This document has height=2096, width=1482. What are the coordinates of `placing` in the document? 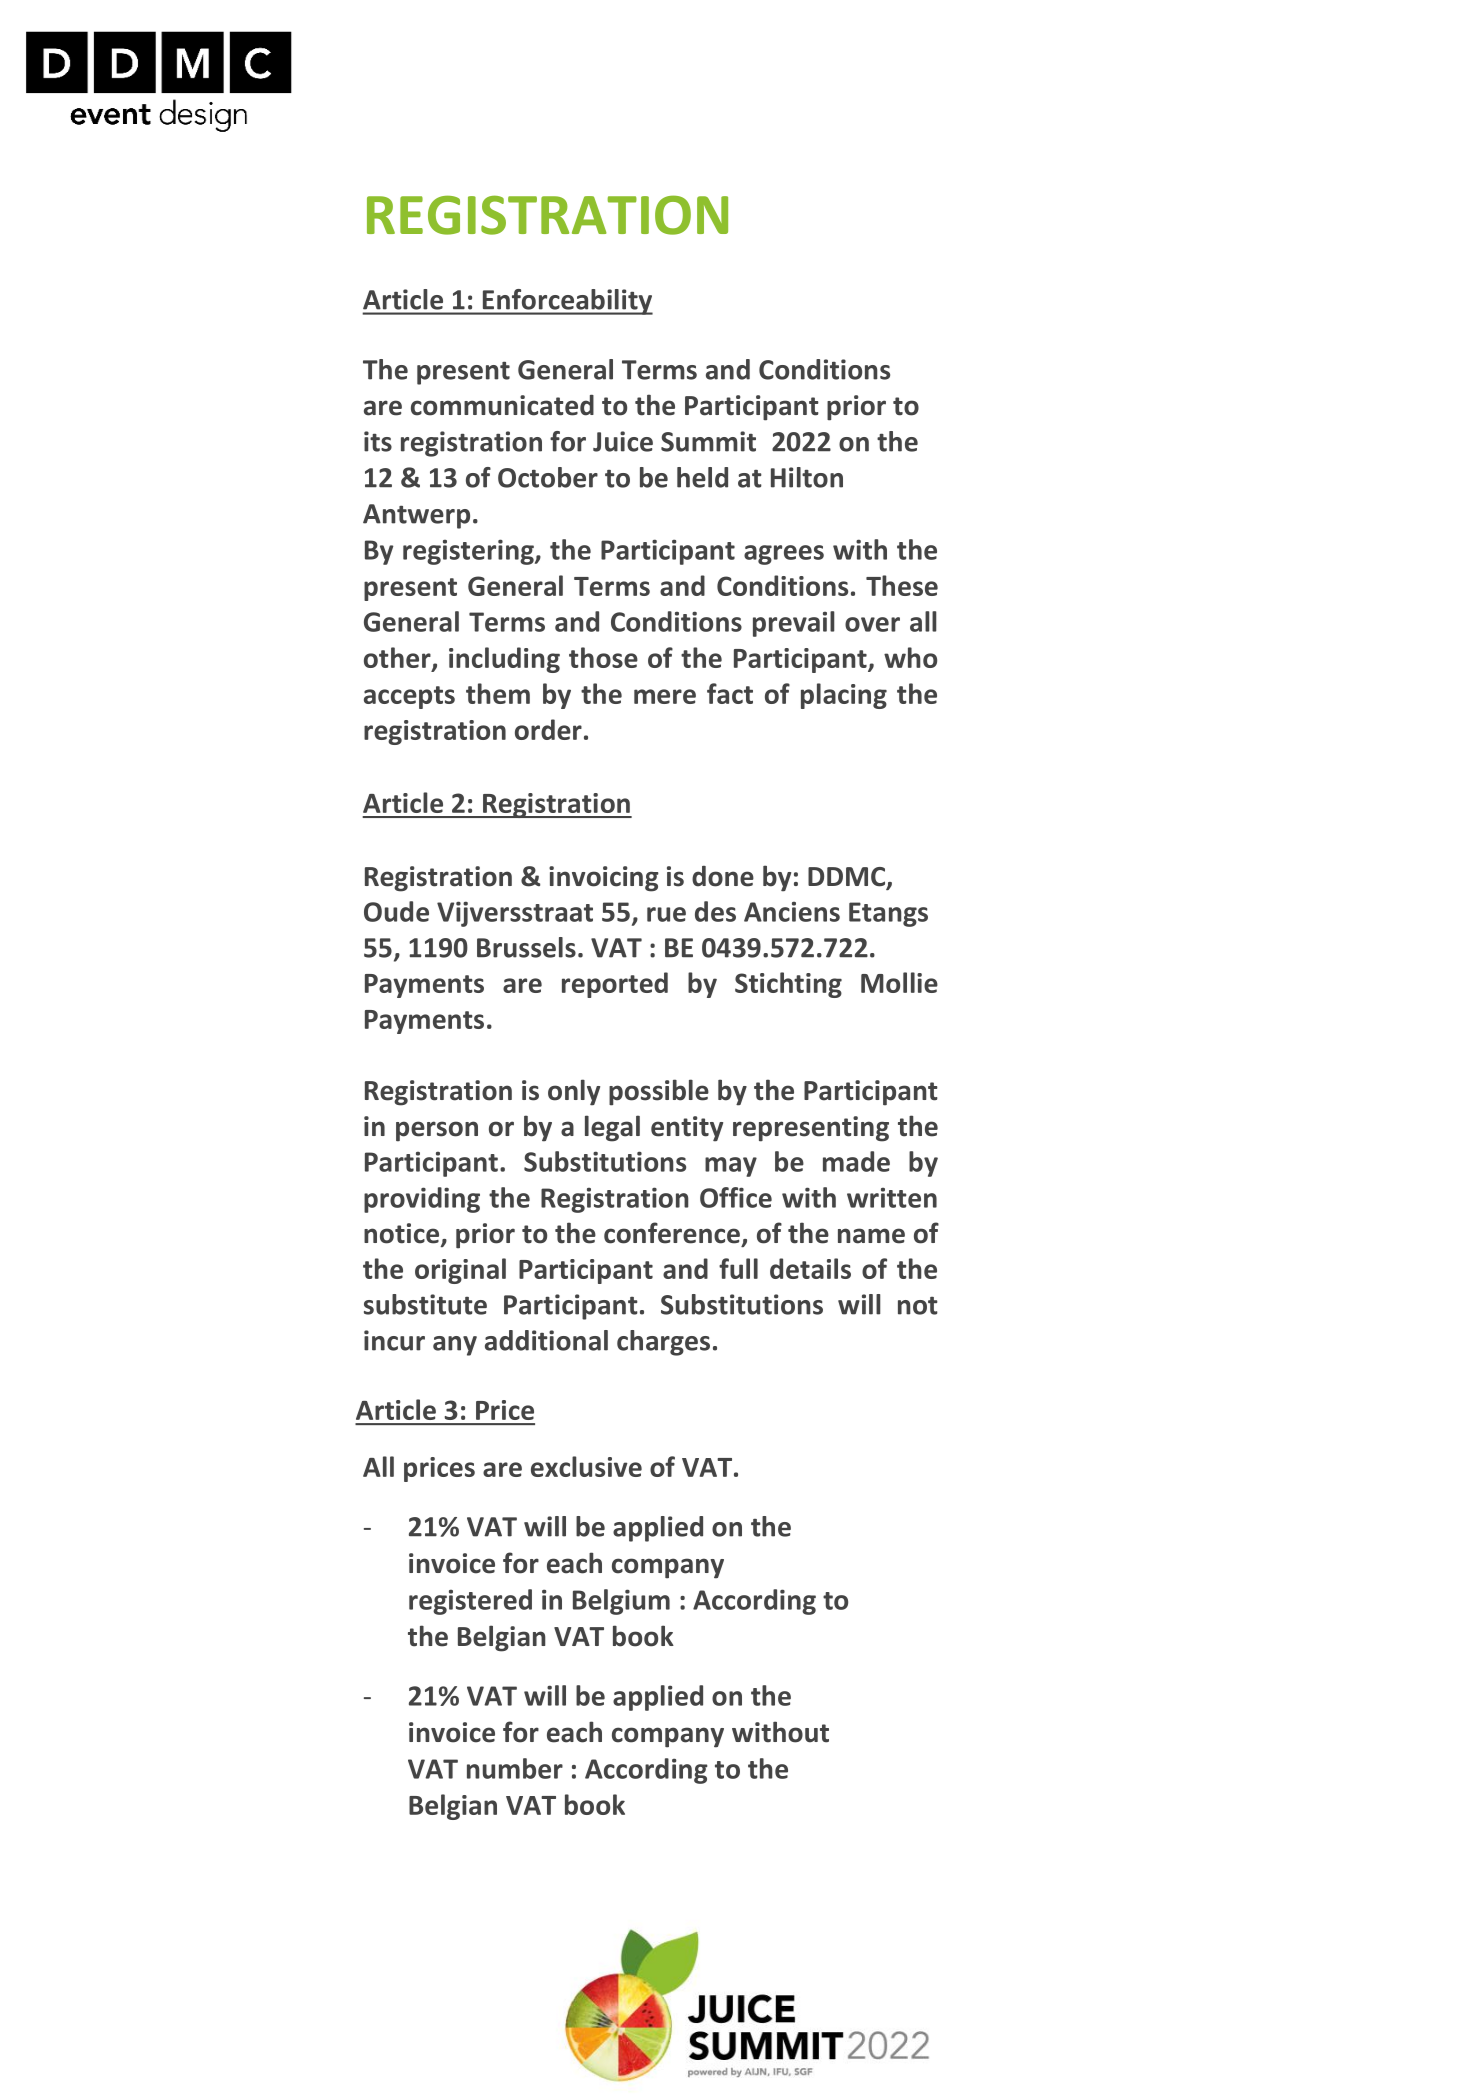 It's located at (844, 696).
